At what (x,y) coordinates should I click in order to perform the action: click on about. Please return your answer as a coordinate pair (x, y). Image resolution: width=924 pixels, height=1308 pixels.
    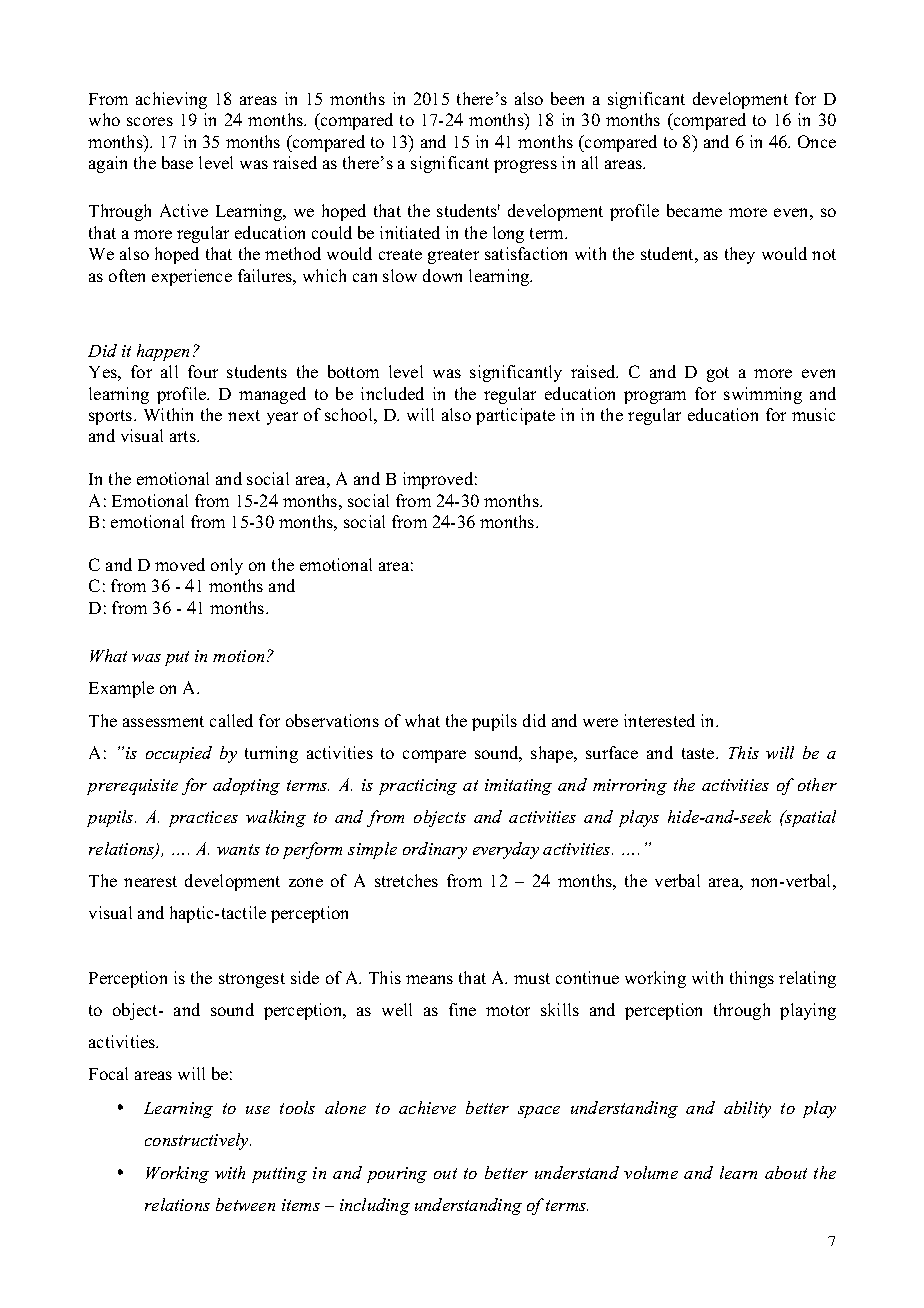
    Looking at the image, I should click on (786, 1172).
